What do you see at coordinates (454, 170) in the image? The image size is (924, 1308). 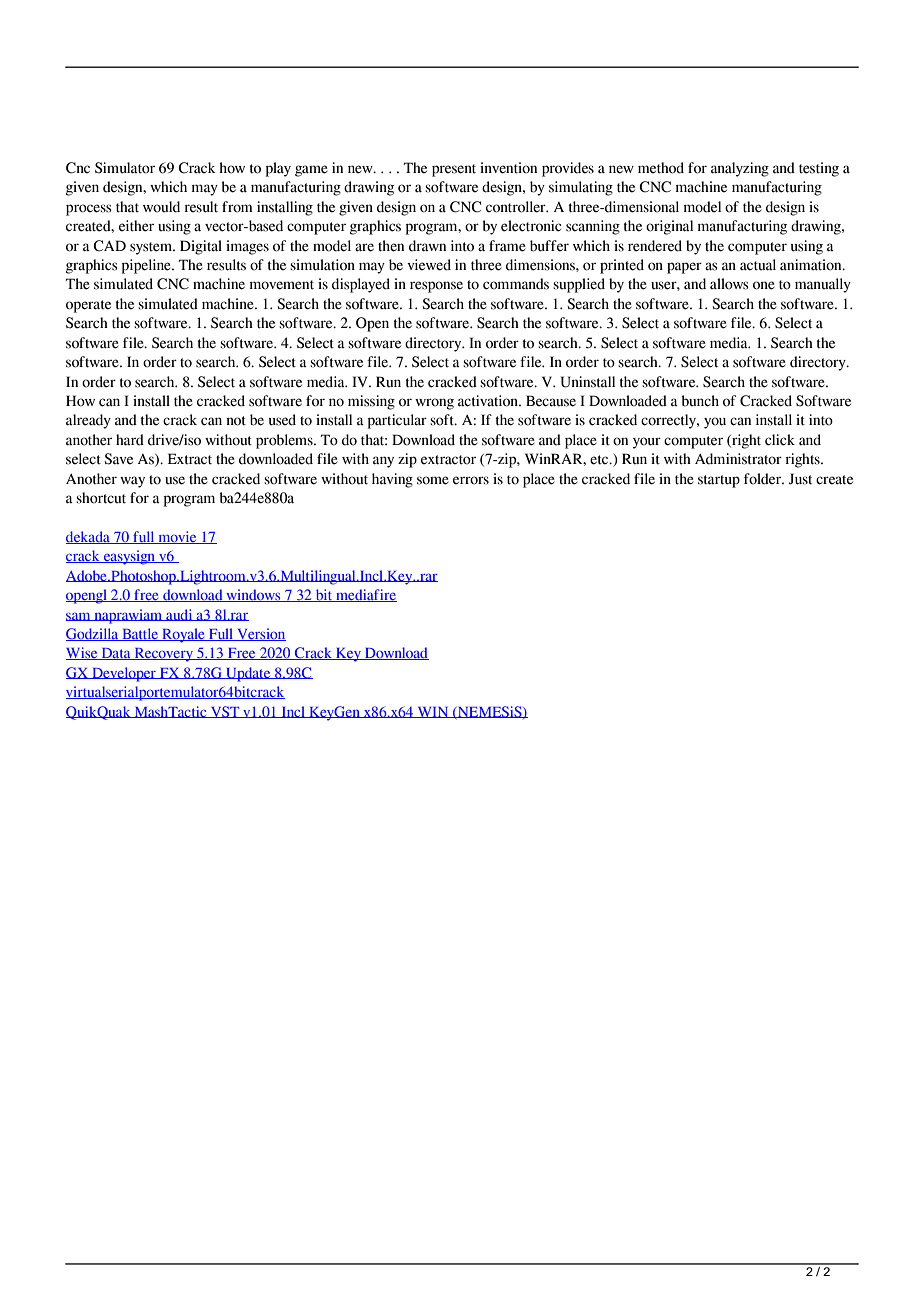 I see `present` at bounding box center [454, 170].
